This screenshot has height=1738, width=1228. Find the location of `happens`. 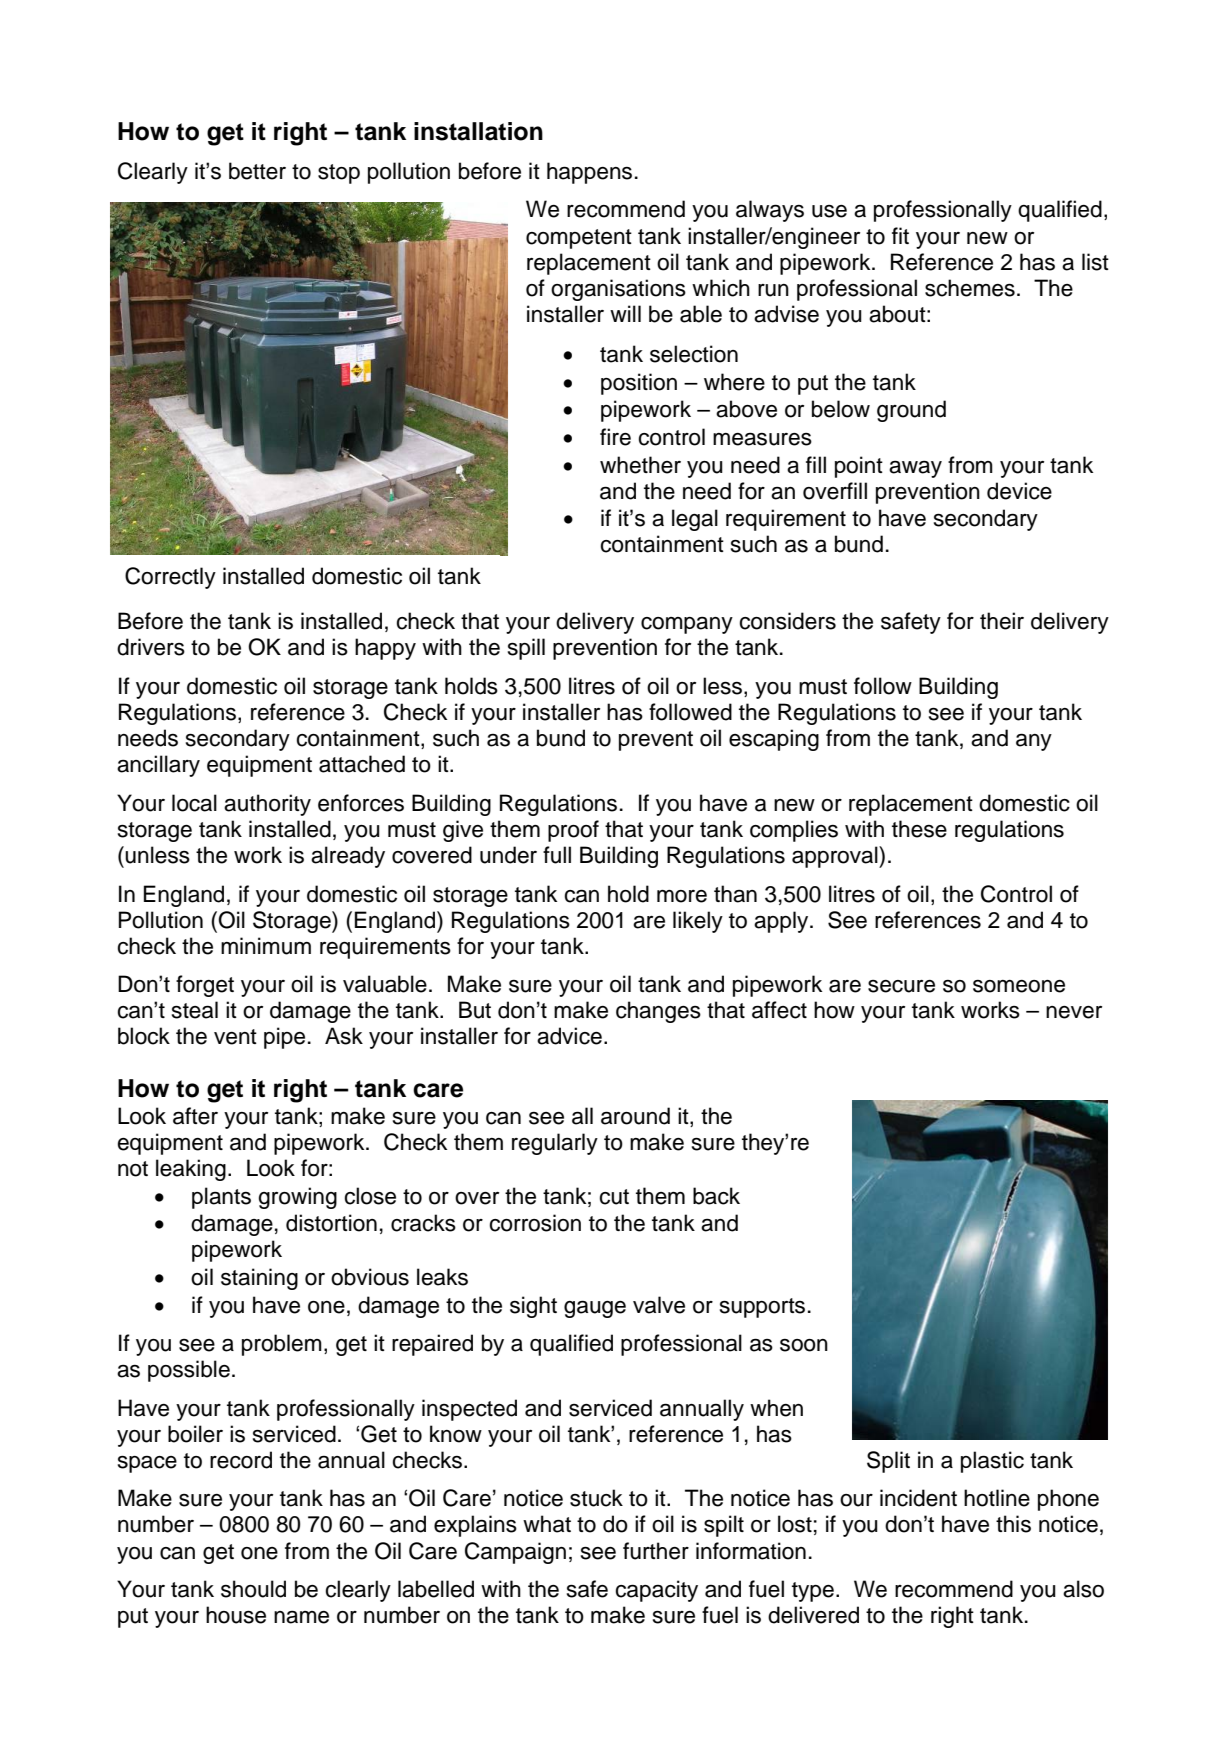

happens is located at coordinates (589, 173).
